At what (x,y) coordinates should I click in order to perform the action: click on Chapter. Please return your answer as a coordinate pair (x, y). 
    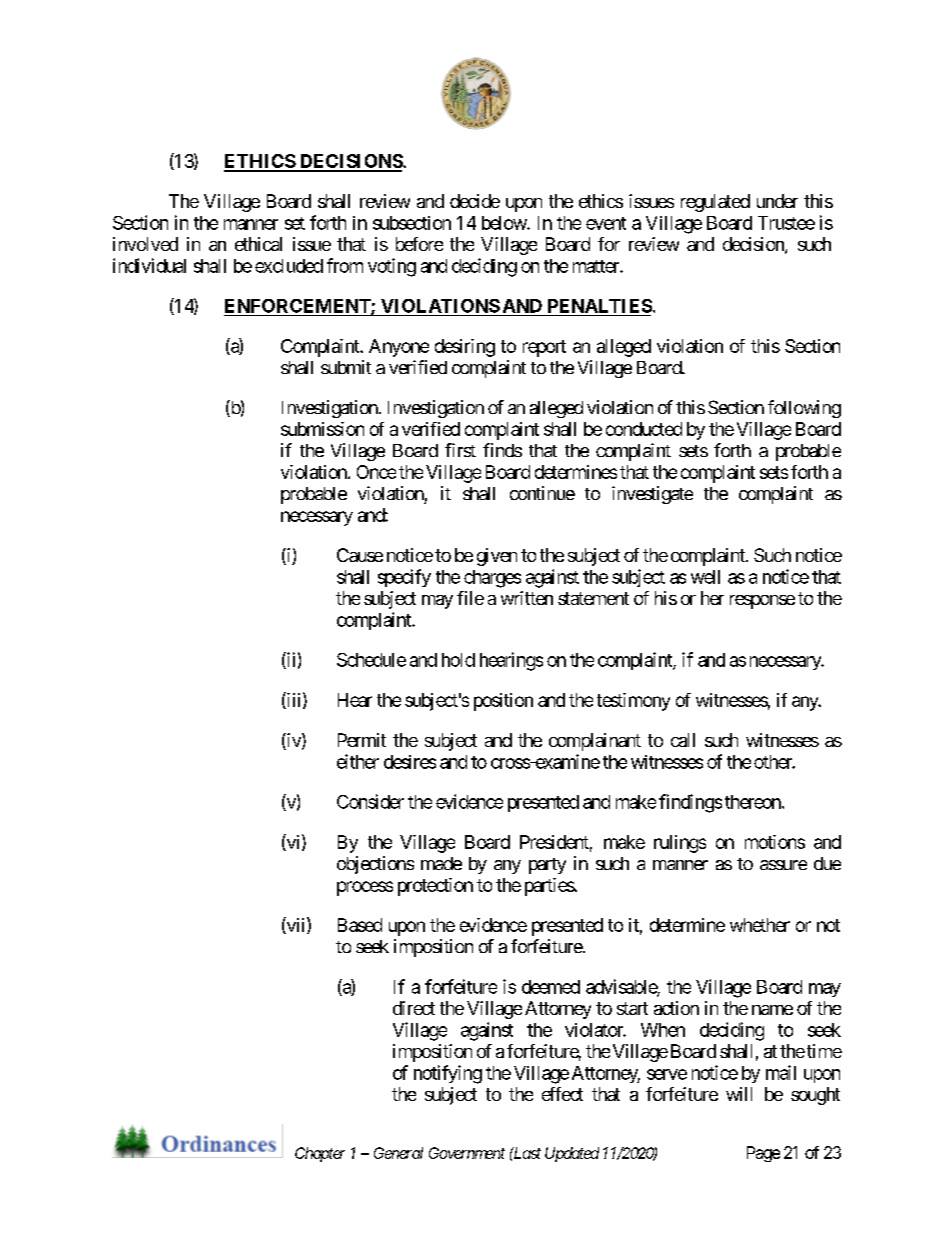
    Looking at the image, I should click on (320, 1154).
